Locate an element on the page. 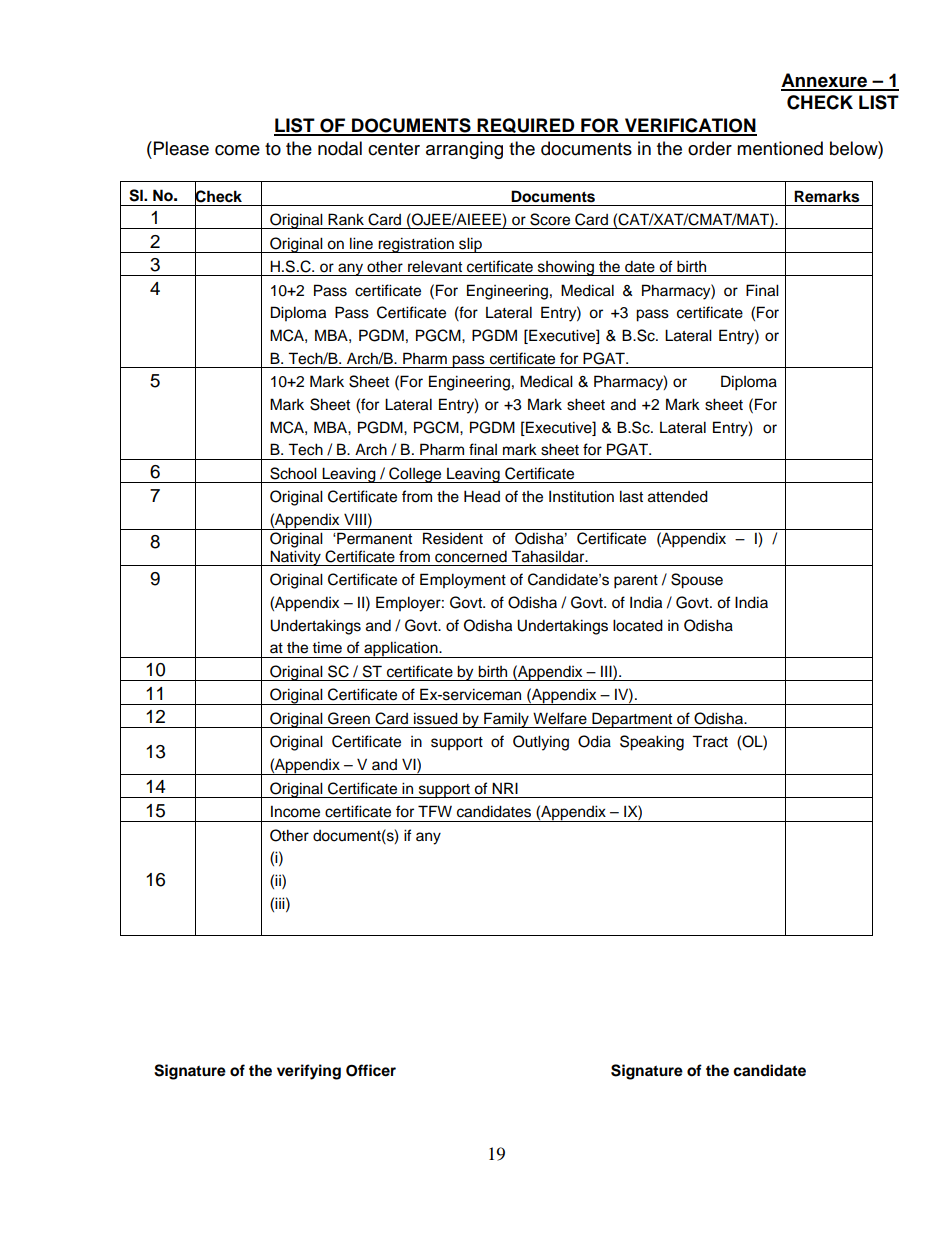 Image resolution: width=952 pixels, height=1233 pixels. arranging is located at coordinates (464, 150).
